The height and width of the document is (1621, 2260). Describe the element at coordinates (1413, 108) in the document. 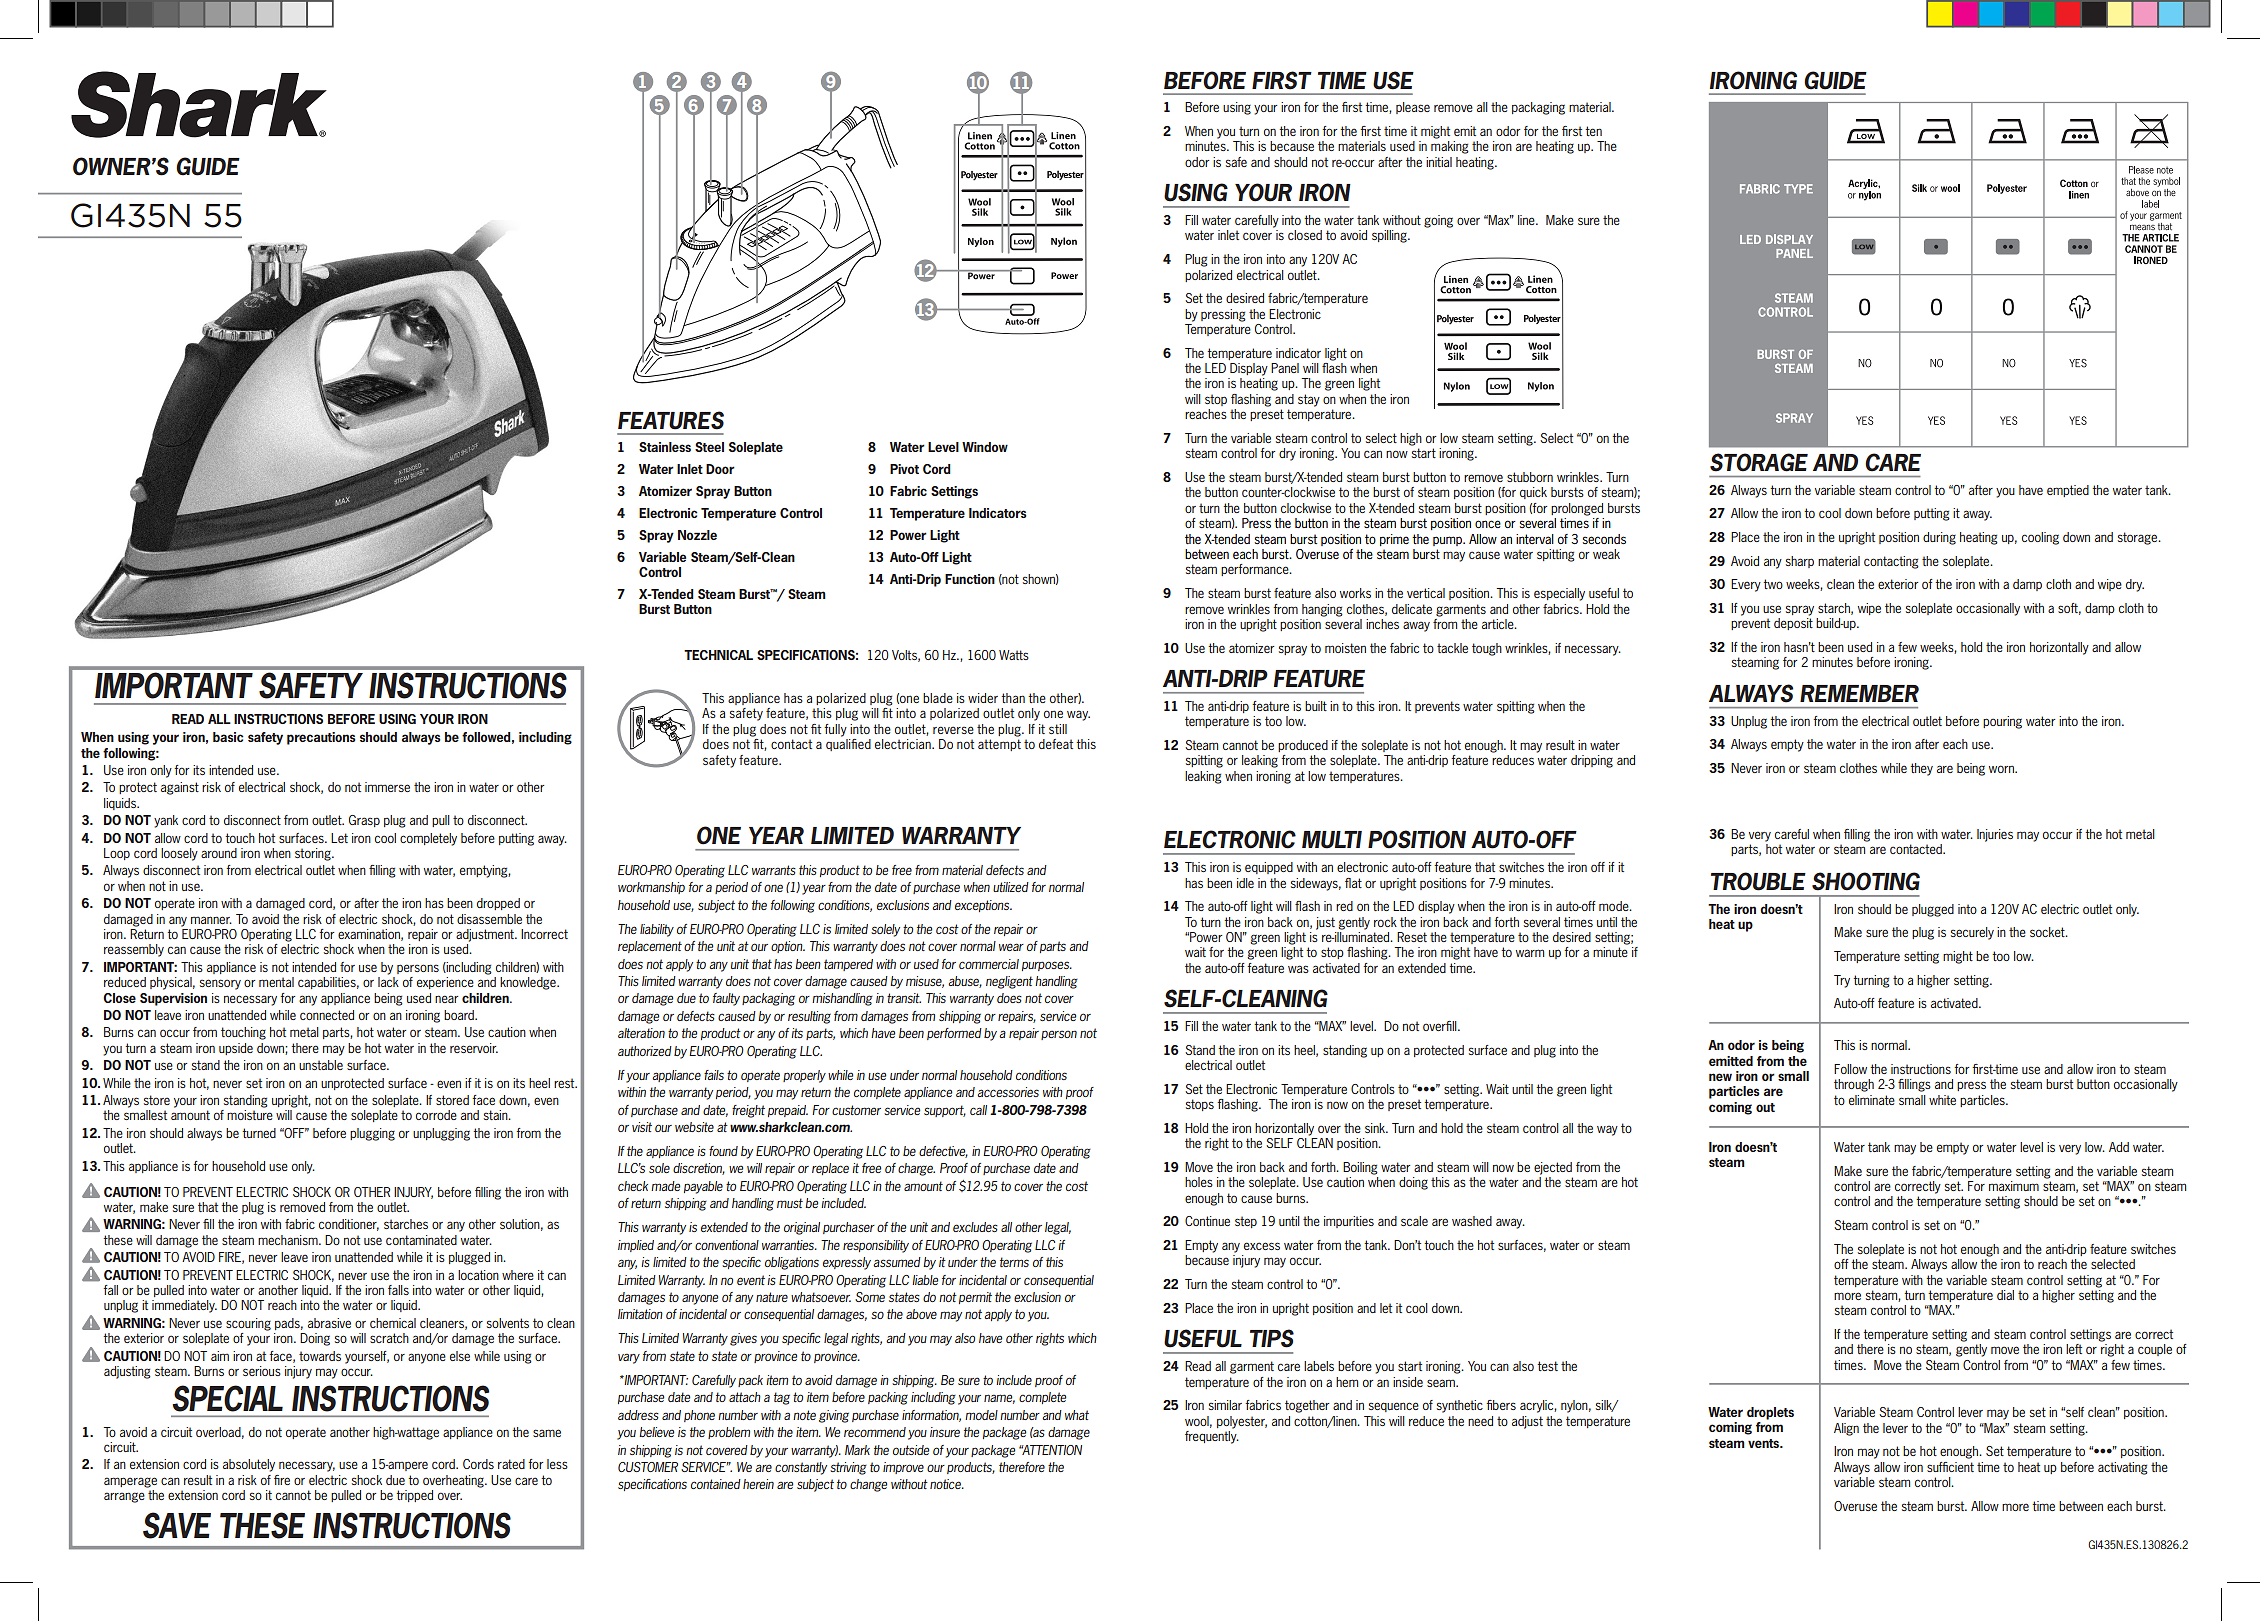

I see `please` at that location.
